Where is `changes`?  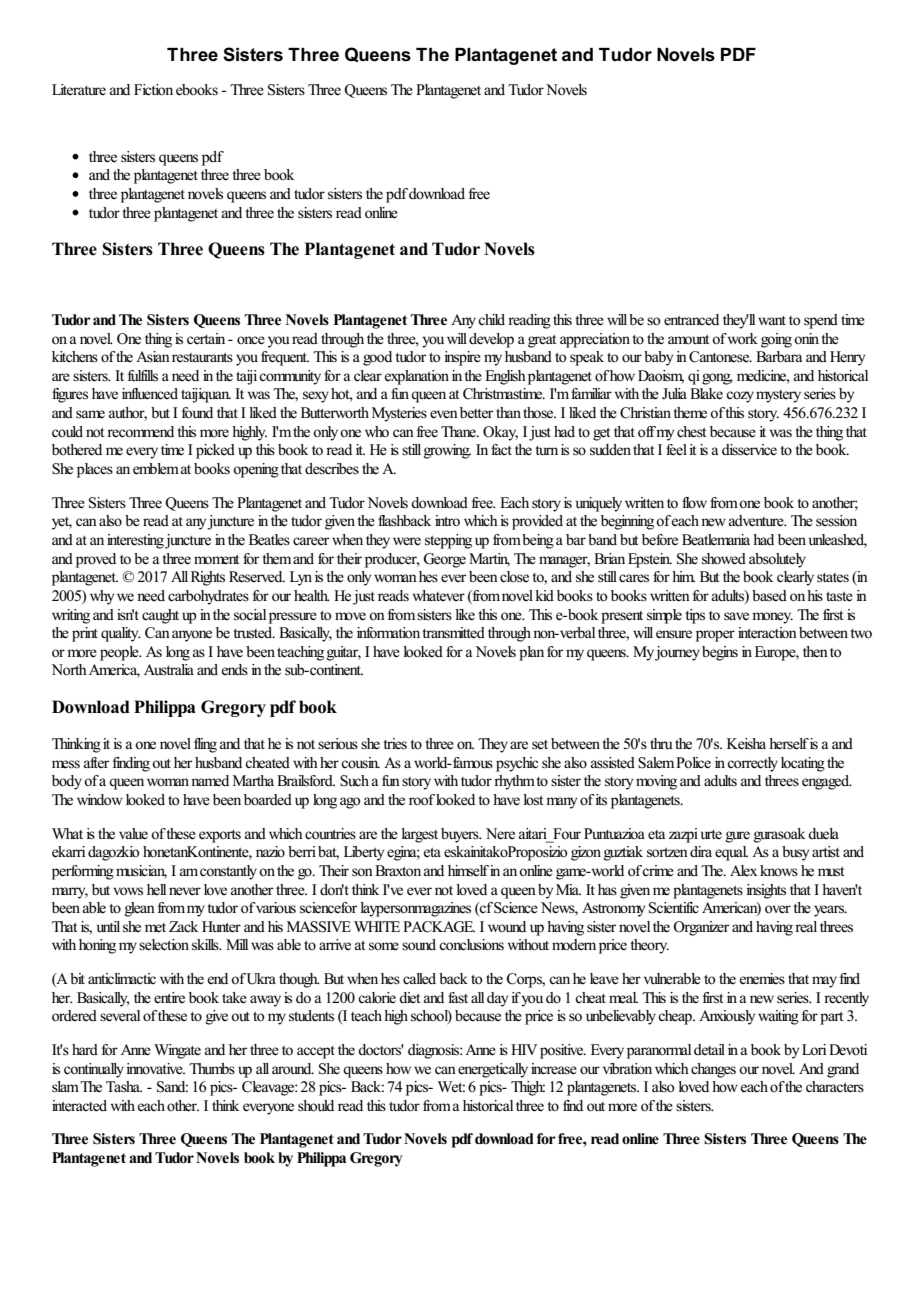
changes is located at coordinates (713, 1070).
